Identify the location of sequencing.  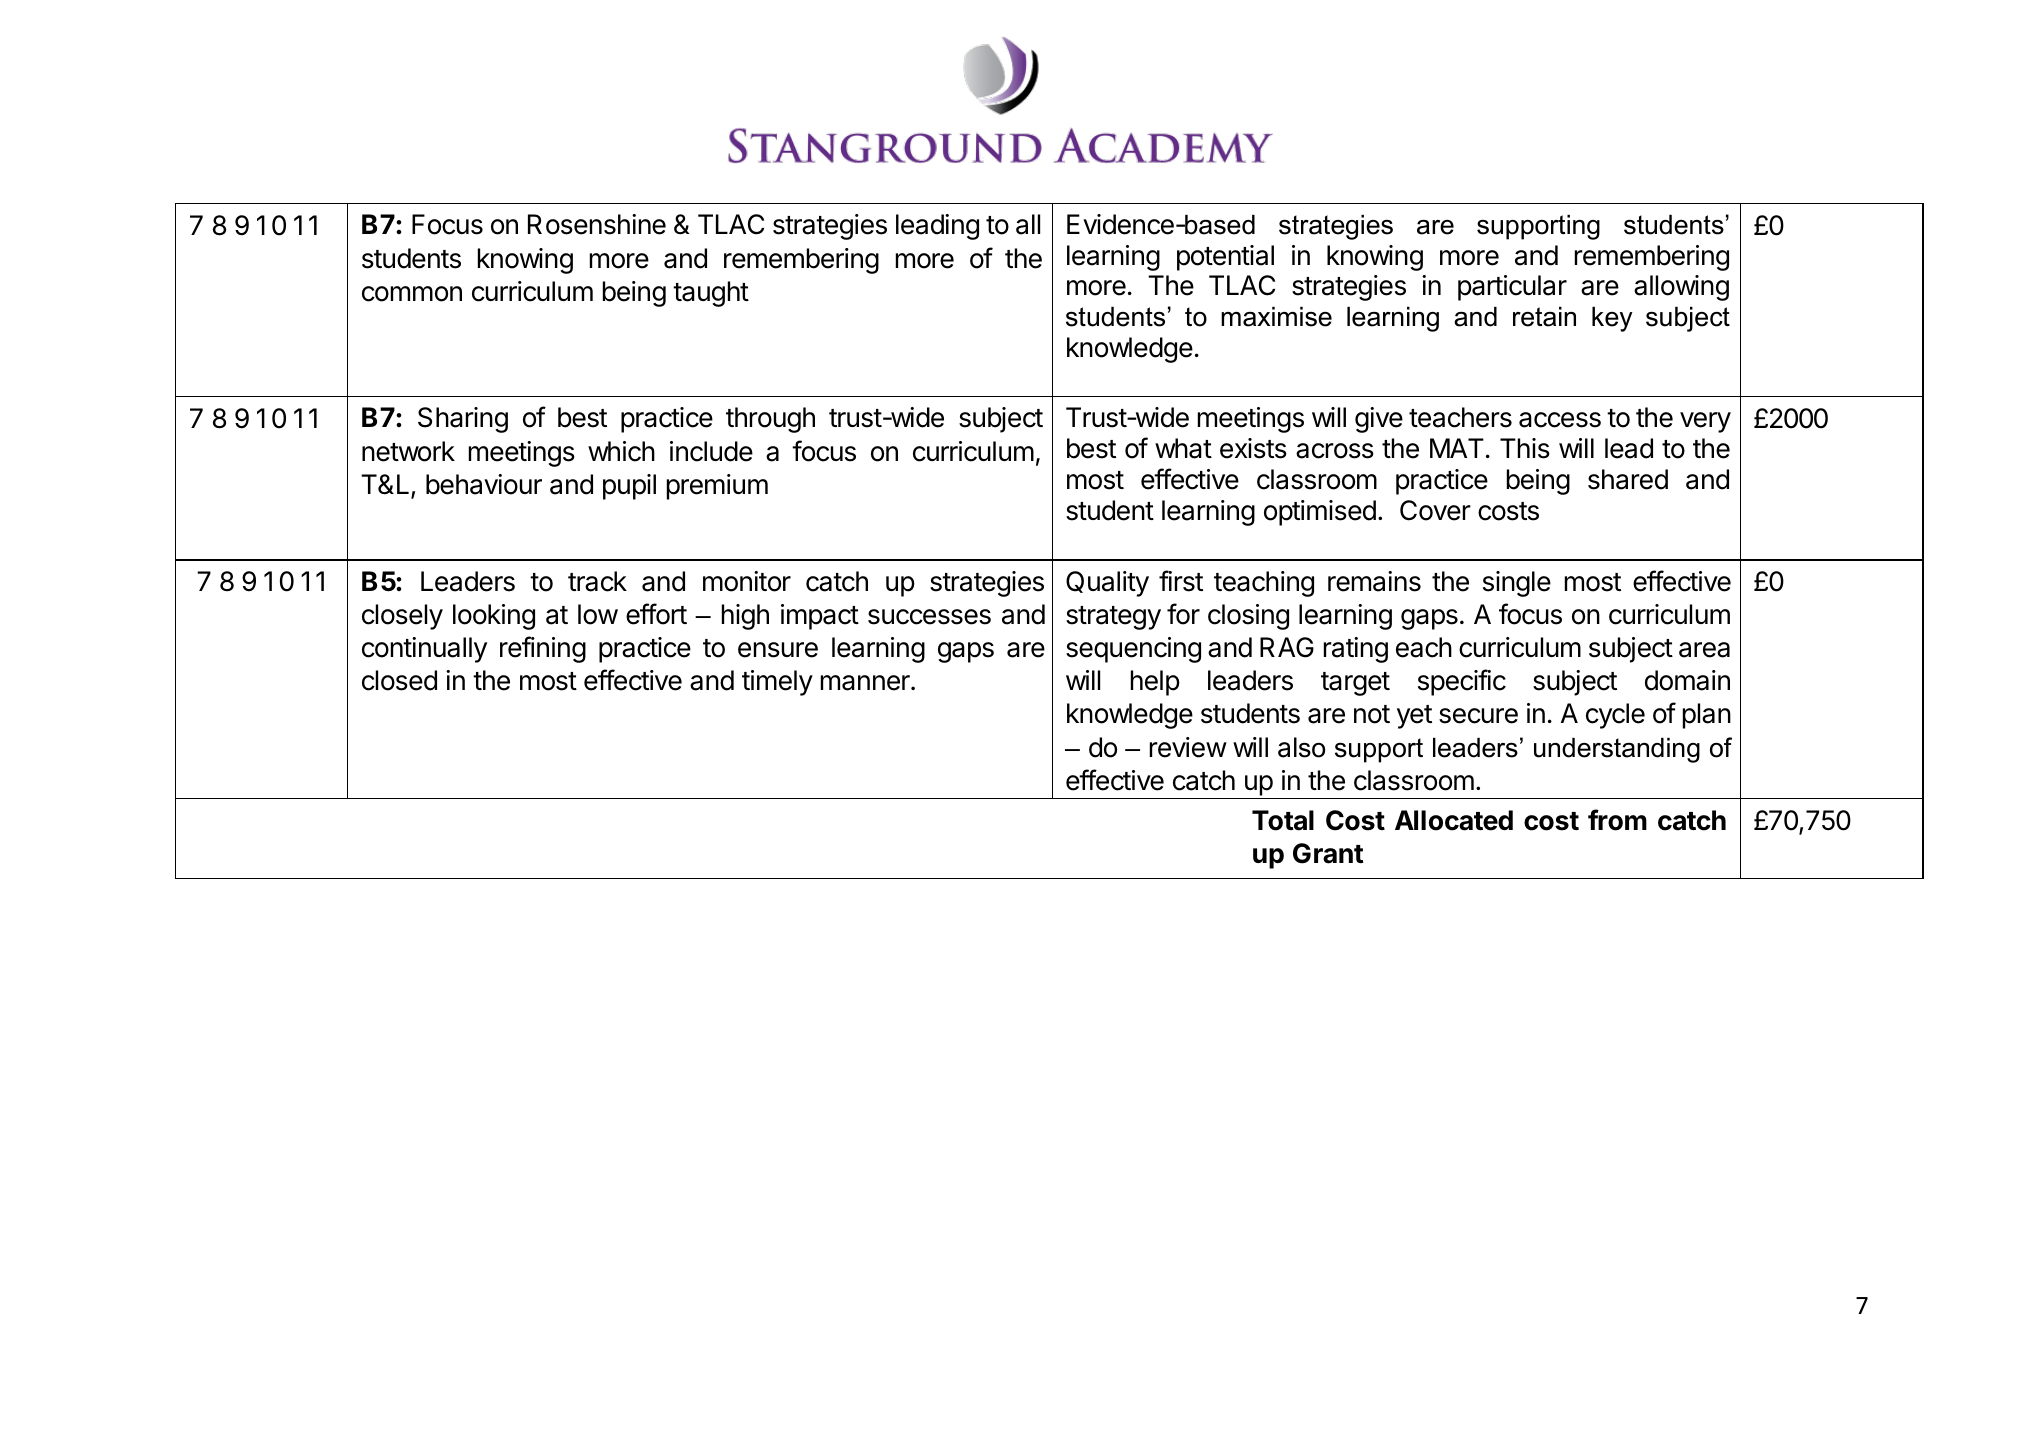
(1133, 650).
